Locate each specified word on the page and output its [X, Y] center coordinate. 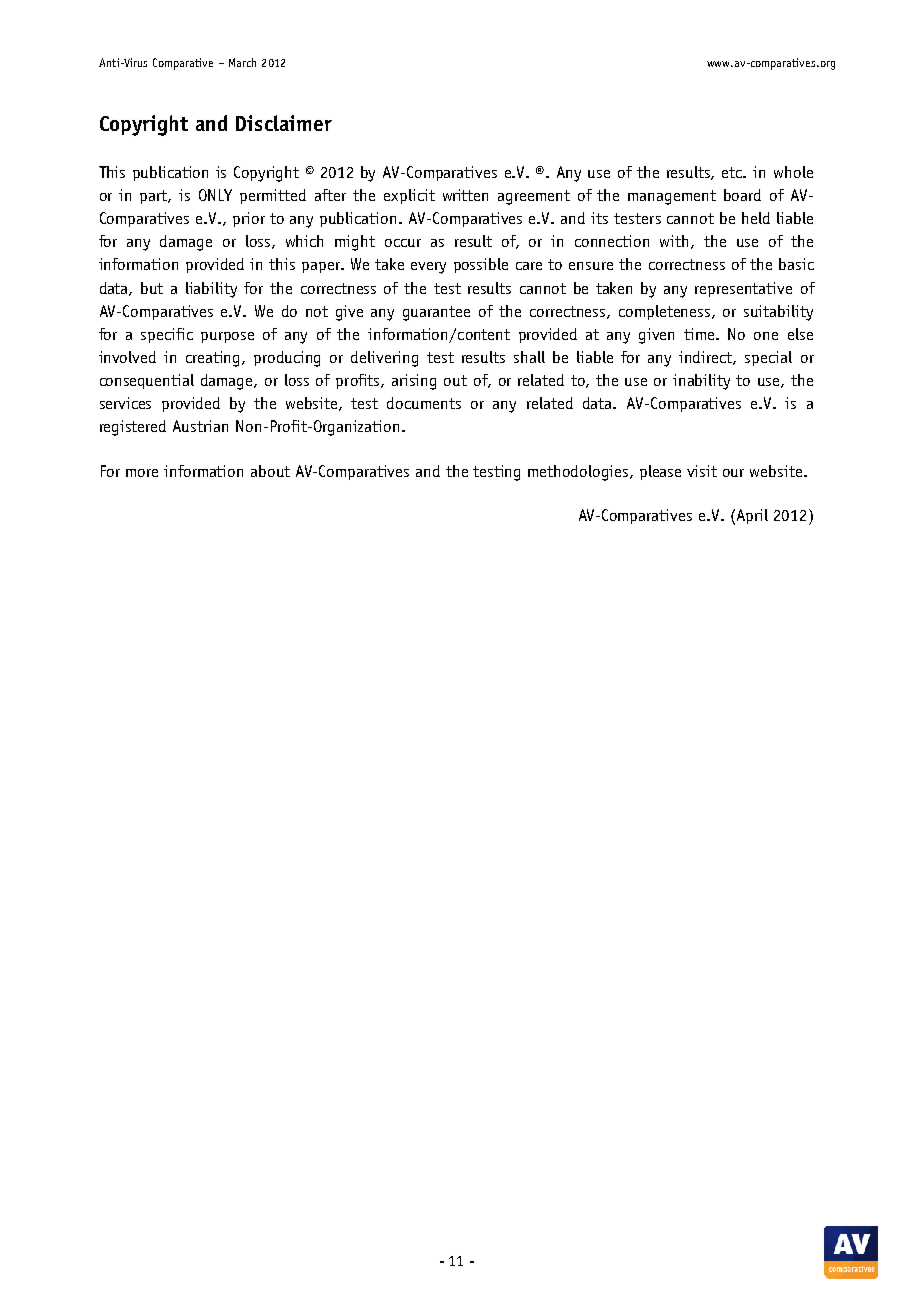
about [270, 471]
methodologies [579, 473]
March [242, 62]
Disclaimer [284, 123]
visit [702, 471]
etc [733, 172]
